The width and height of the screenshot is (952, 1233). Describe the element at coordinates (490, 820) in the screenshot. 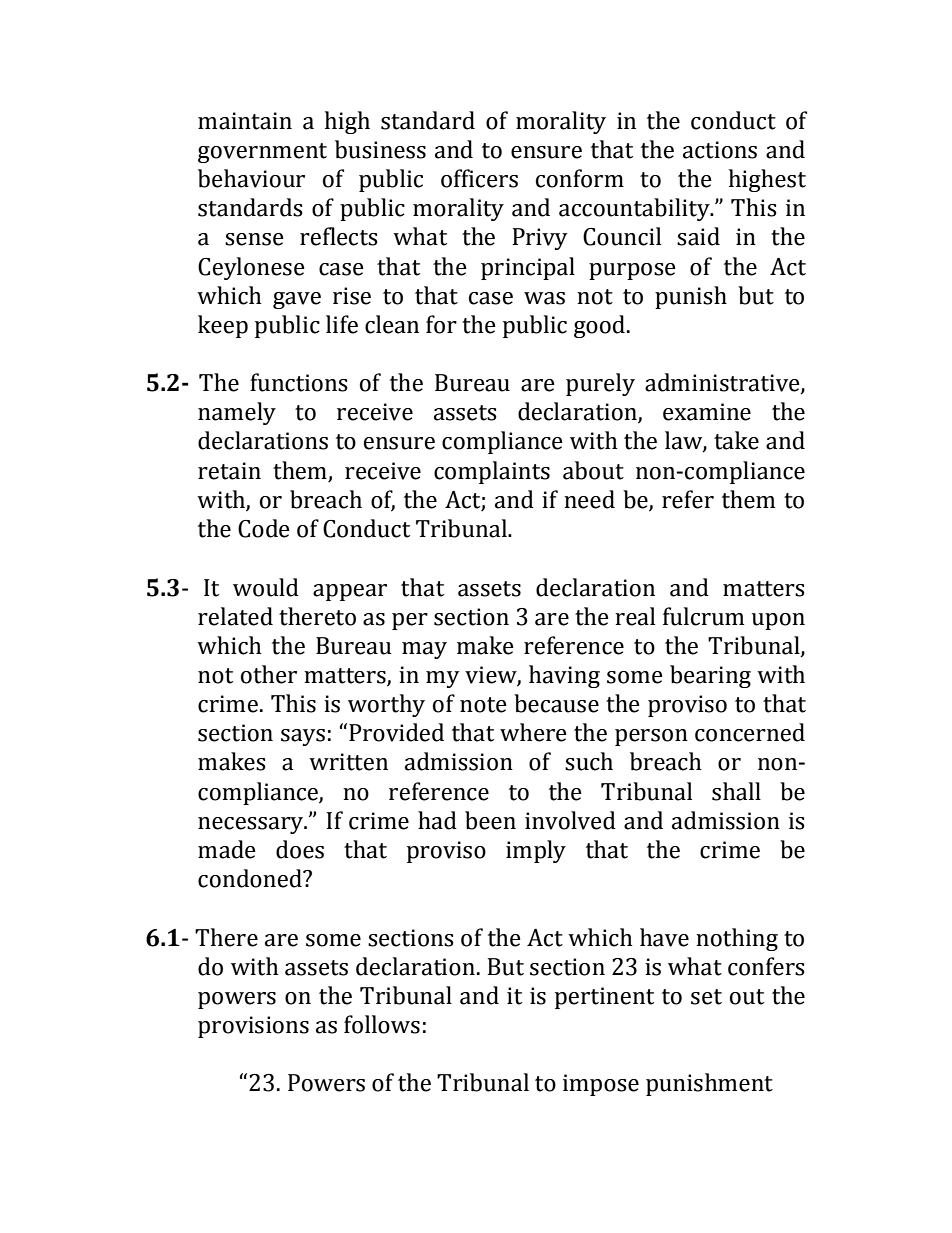

I see `been` at that location.
